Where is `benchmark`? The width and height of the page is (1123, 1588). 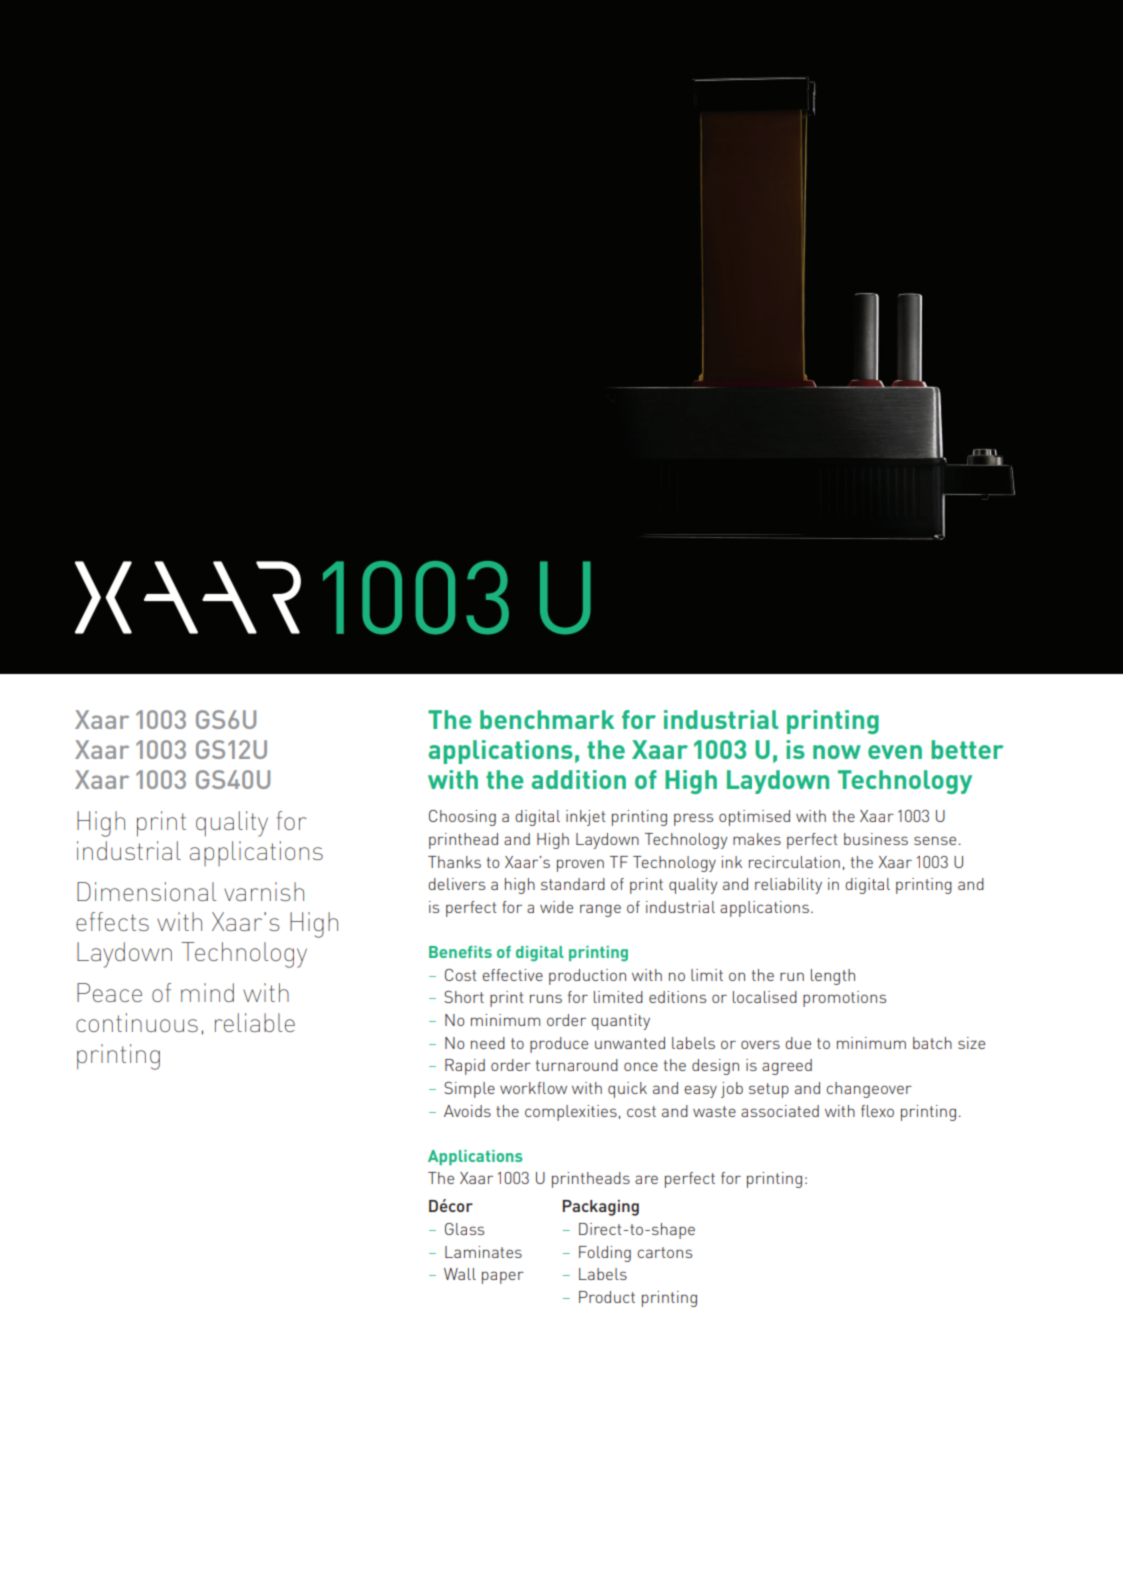 benchmark is located at coordinates (547, 719).
